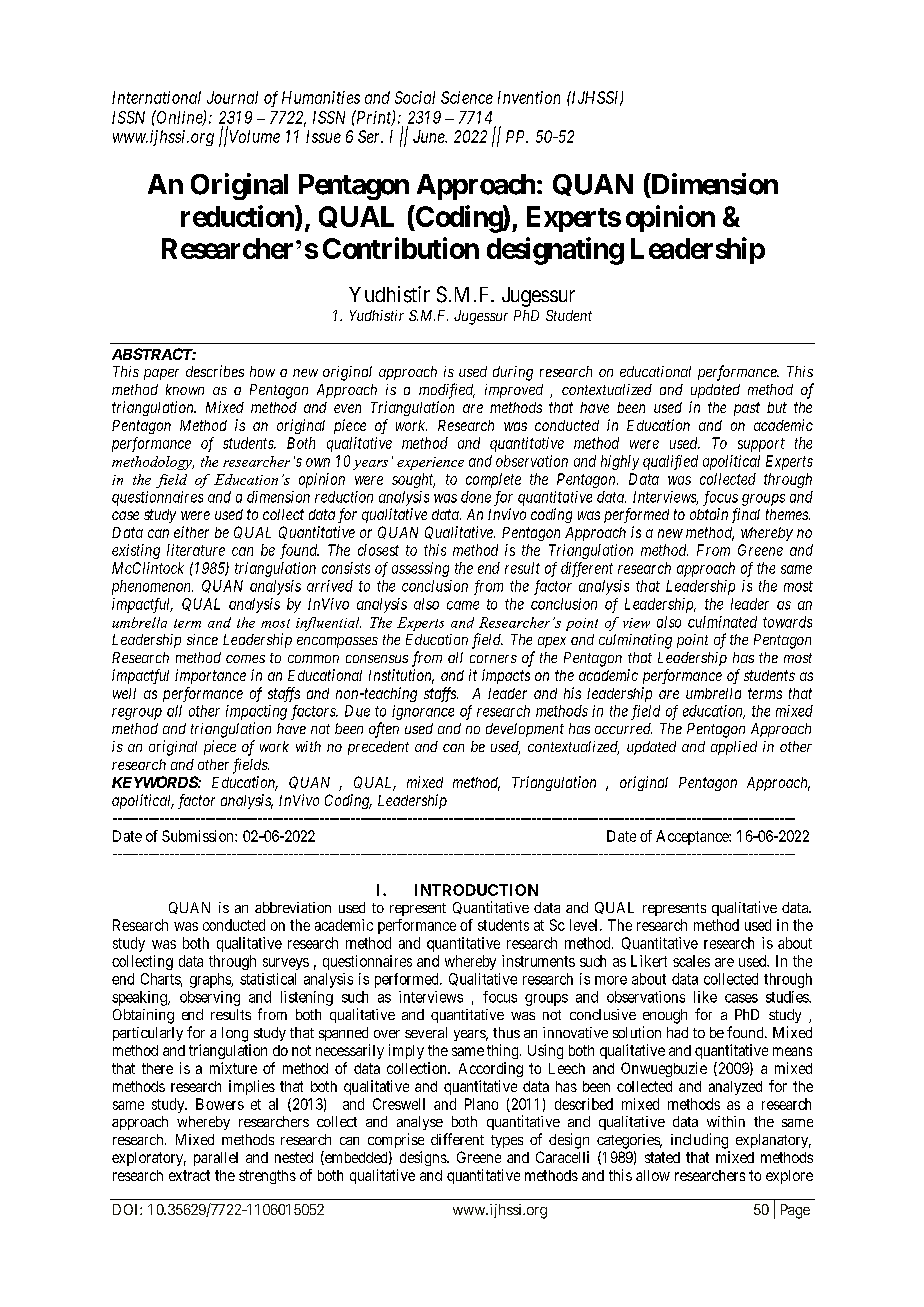 This screenshot has width=924, height=1307. What do you see at coordinates (191, 532) in the screenshot?
I see `either` at bounding box center [191, 532].
